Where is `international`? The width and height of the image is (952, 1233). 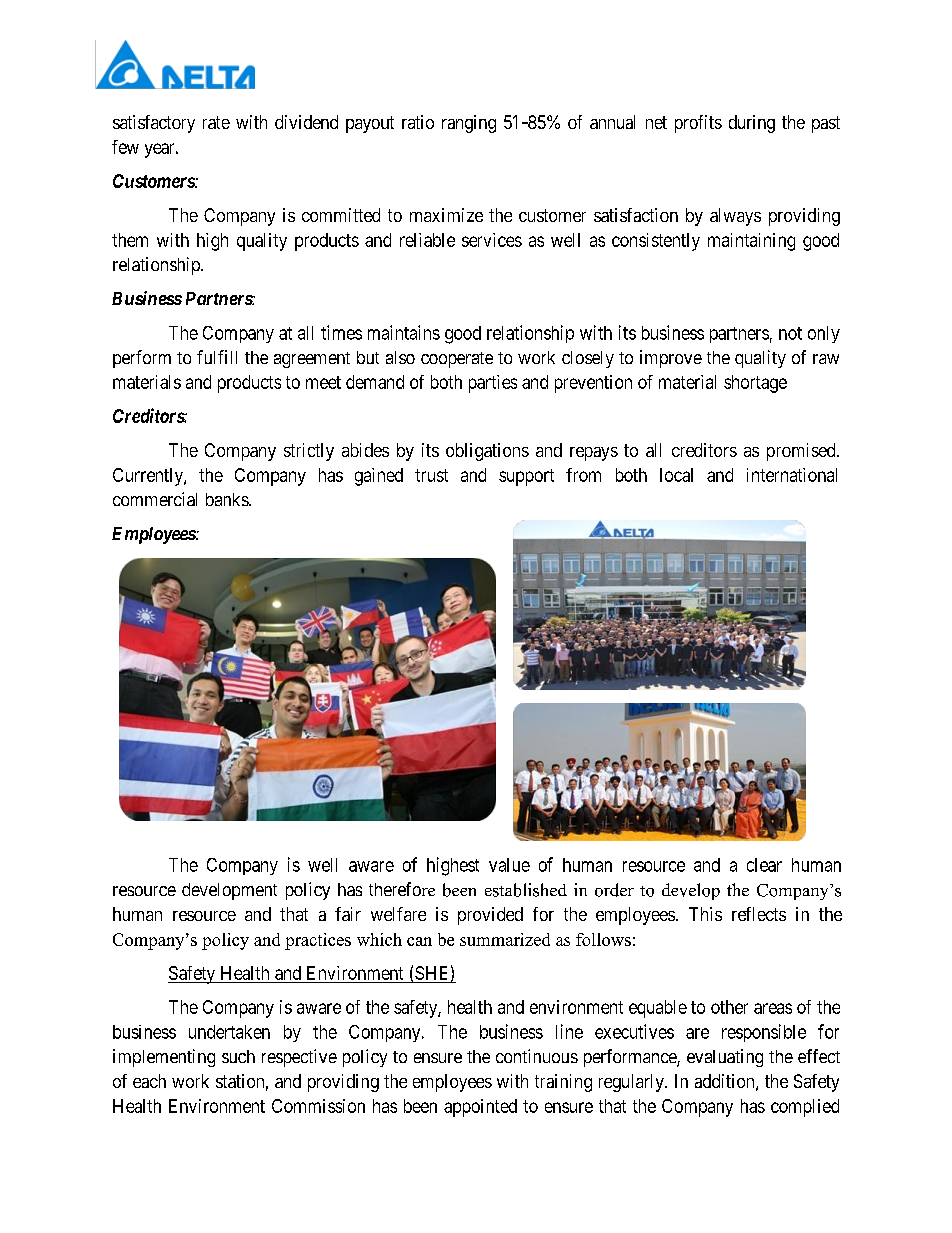 international is located at coordinates (792, 475).
